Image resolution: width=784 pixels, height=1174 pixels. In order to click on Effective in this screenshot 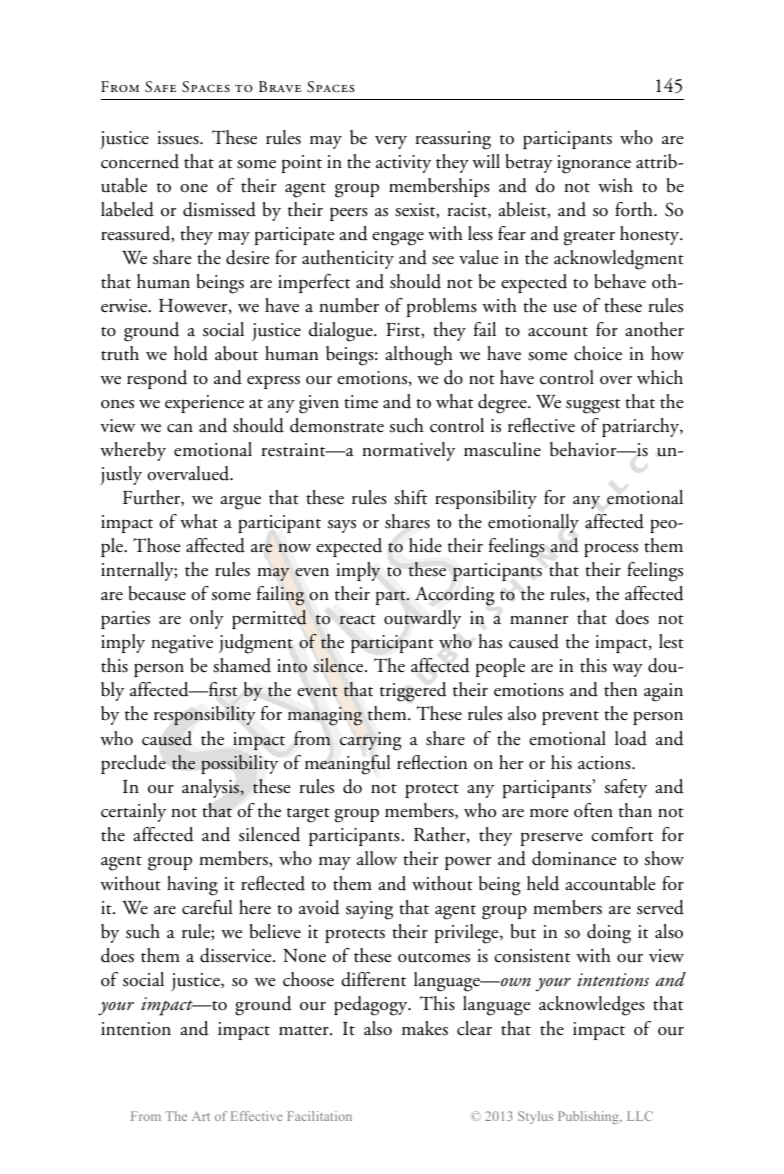, I will do `click(257, 1116)`.
